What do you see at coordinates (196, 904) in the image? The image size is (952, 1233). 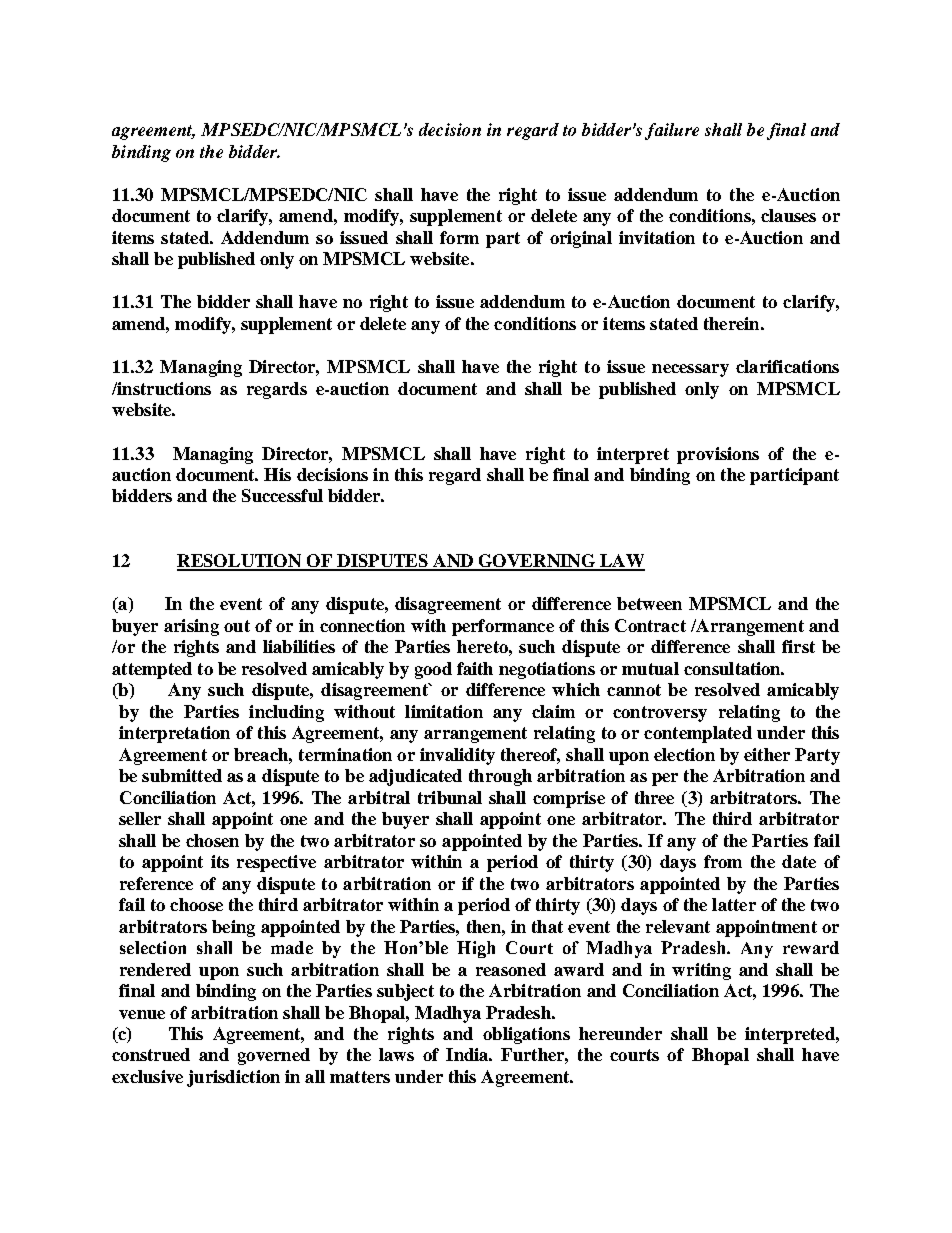 I see `choose` at bounding box center [196, 904].
